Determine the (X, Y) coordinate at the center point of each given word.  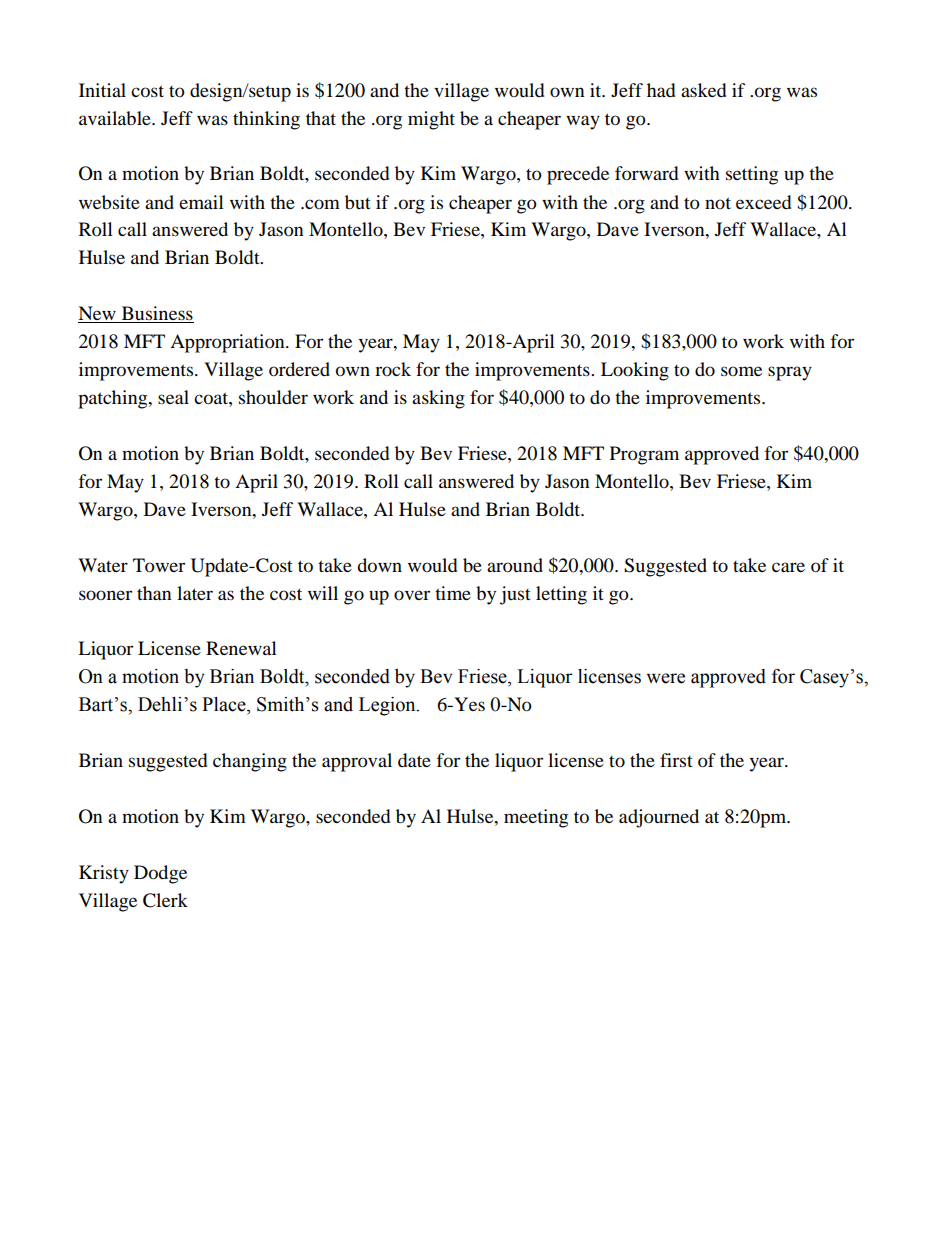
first (676, 760)
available (116, 118)
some (741, 371)
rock (393, 369)
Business (156, 314)
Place (225, 705)
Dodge (160, 874)
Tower (159, 565)
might (431, 120)
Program (644, 455)
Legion (388, 706)
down (379, 565)
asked (703, 90)
